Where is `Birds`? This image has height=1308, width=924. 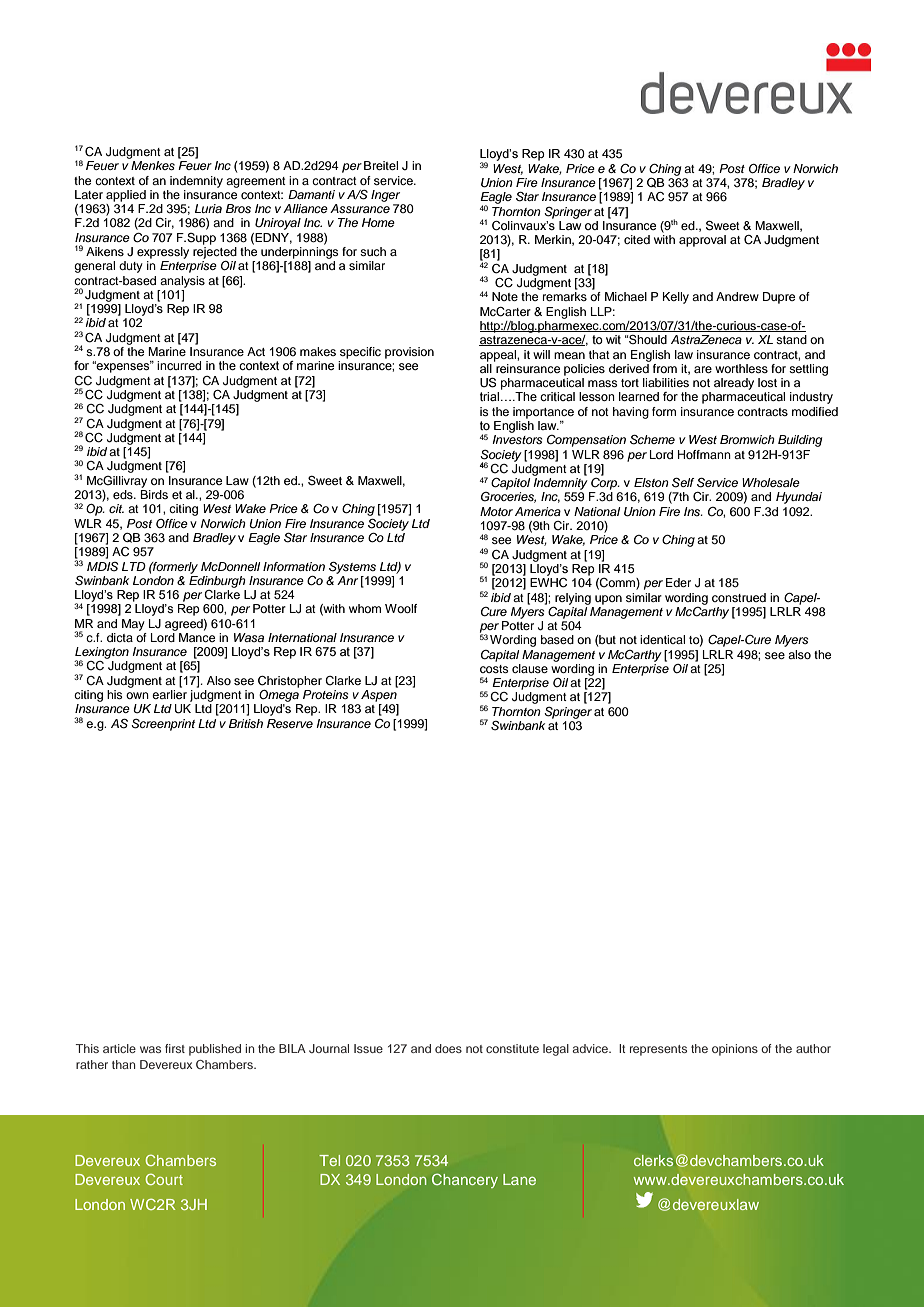
Birds is located at coordinates (154, 494).
